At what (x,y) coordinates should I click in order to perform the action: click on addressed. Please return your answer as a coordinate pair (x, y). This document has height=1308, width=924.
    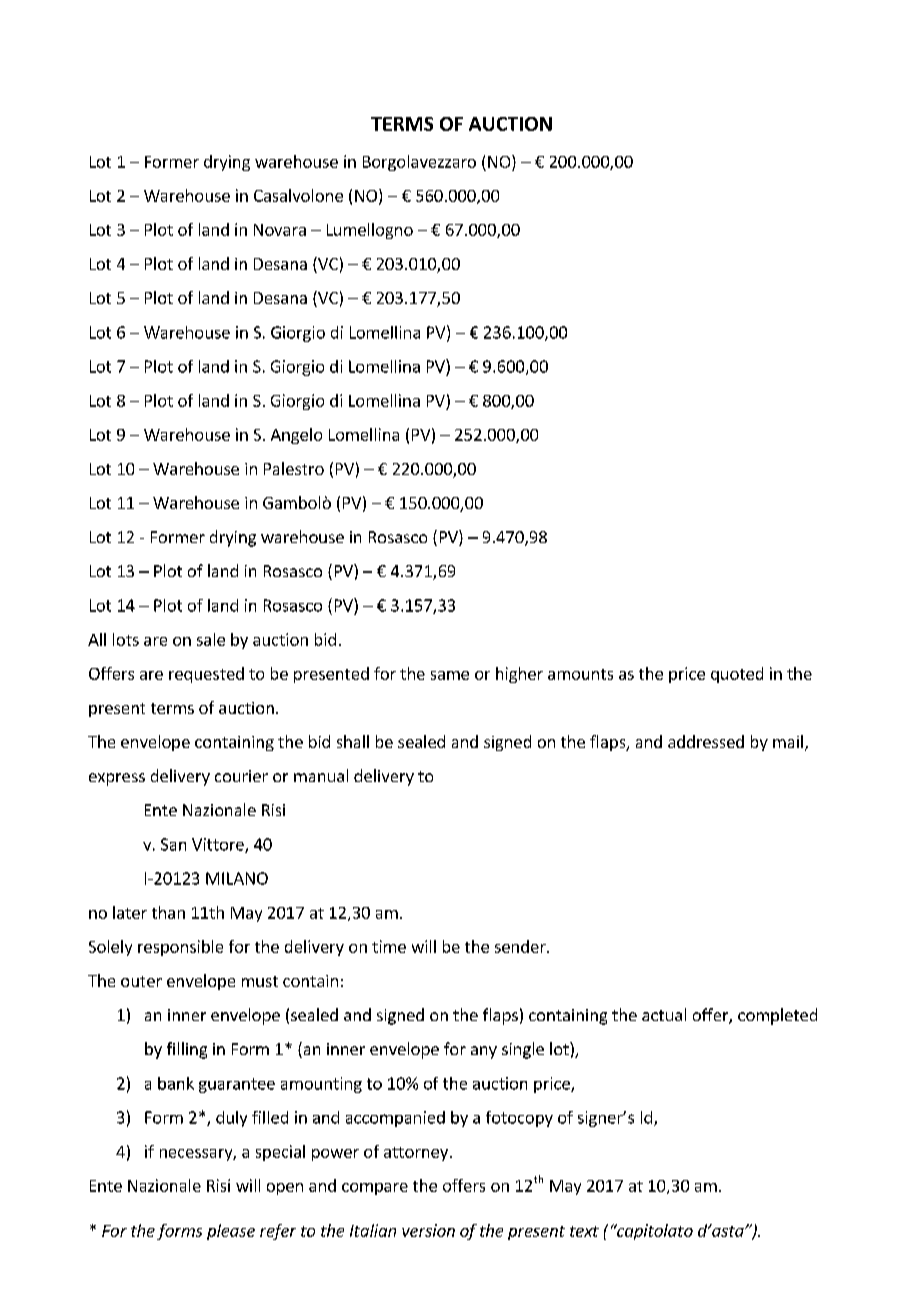
    Looking at the image, I should click on (706, 741).
